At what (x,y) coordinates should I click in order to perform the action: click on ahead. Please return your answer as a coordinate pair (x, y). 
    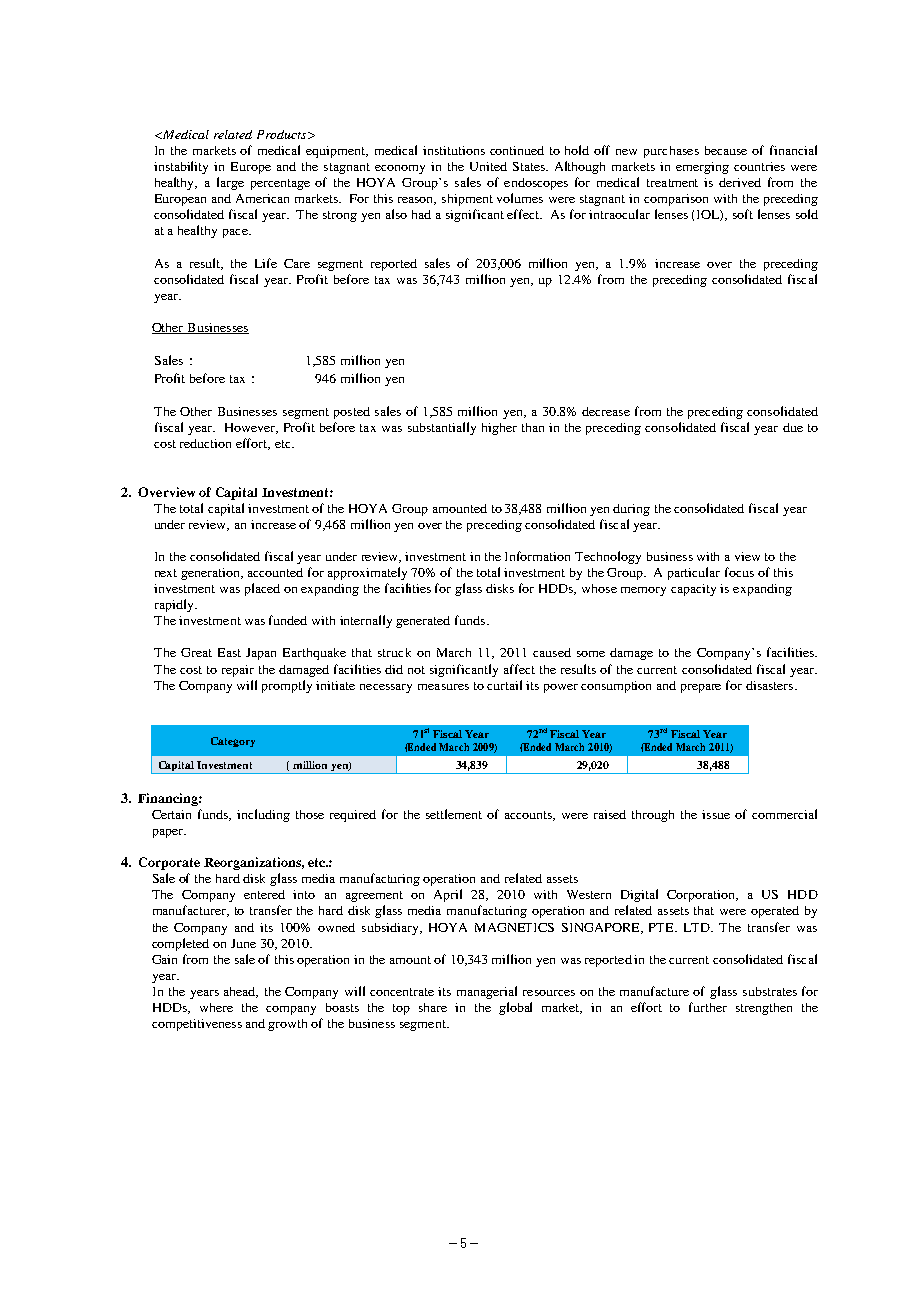
    Looking at the image, I should click on (241, 992).
